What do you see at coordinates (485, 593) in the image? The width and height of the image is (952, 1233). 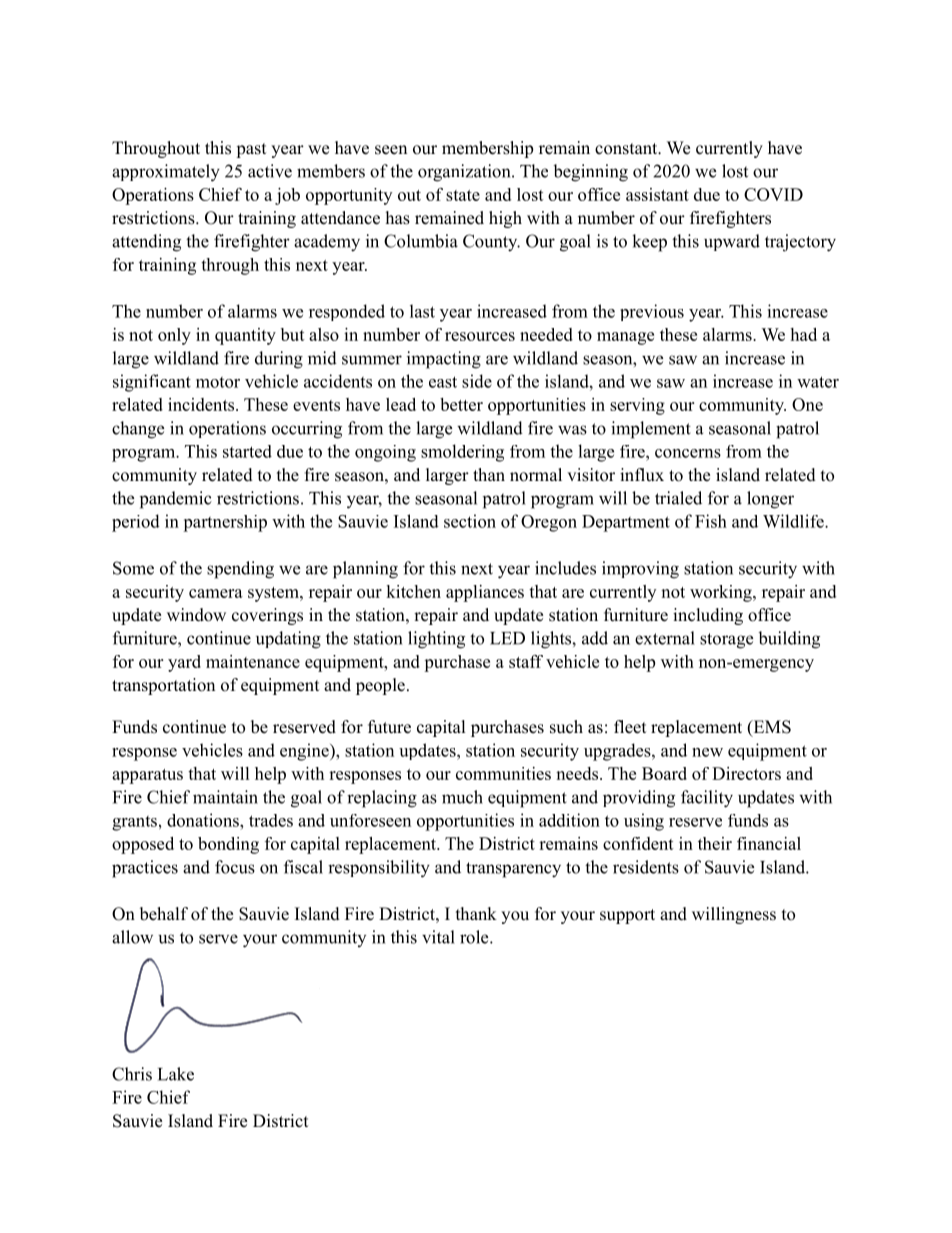 I see `appliances` at bounding box center [485, 593].
